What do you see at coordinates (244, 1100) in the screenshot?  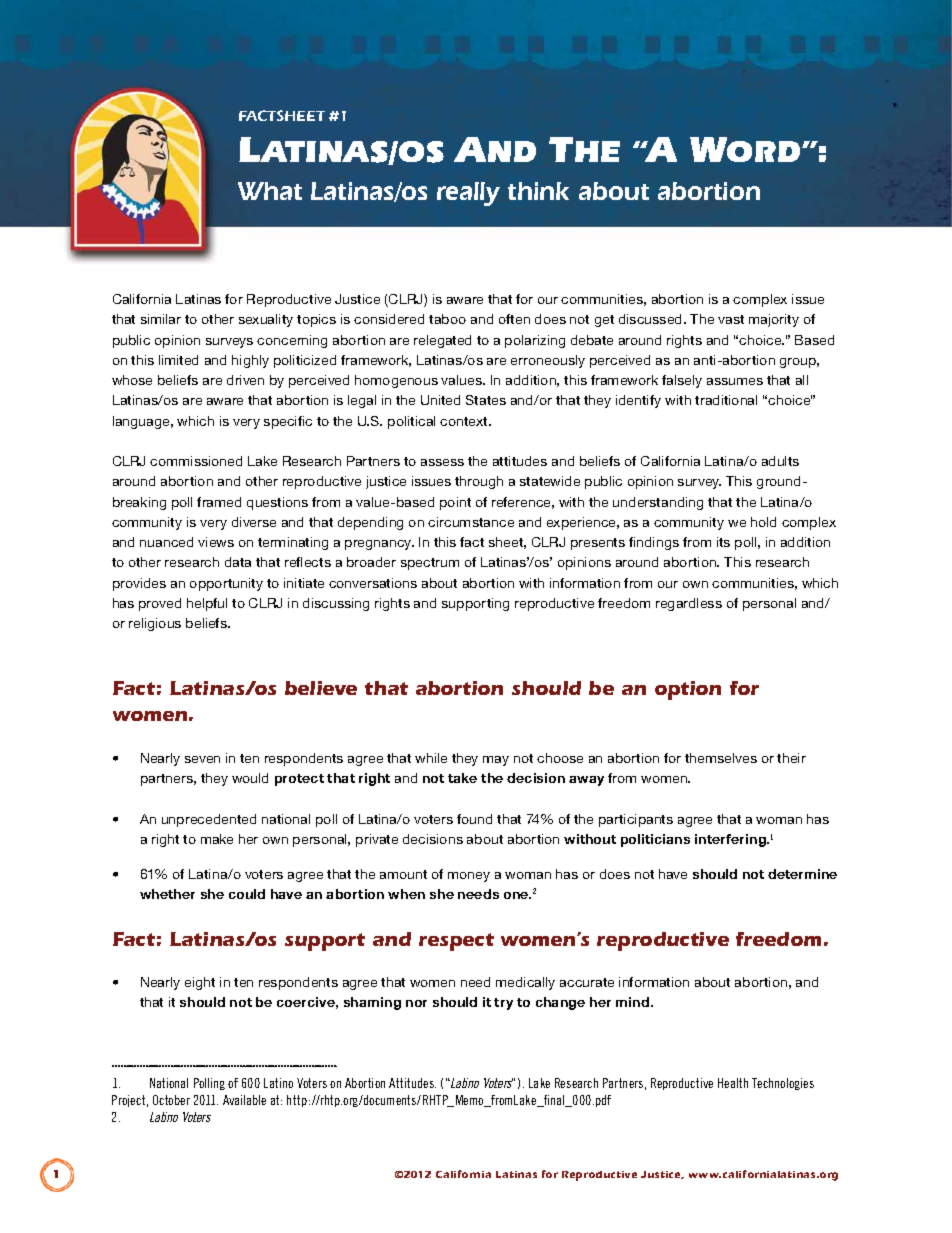 I see `Available` at bounding box center [244, 1100].
